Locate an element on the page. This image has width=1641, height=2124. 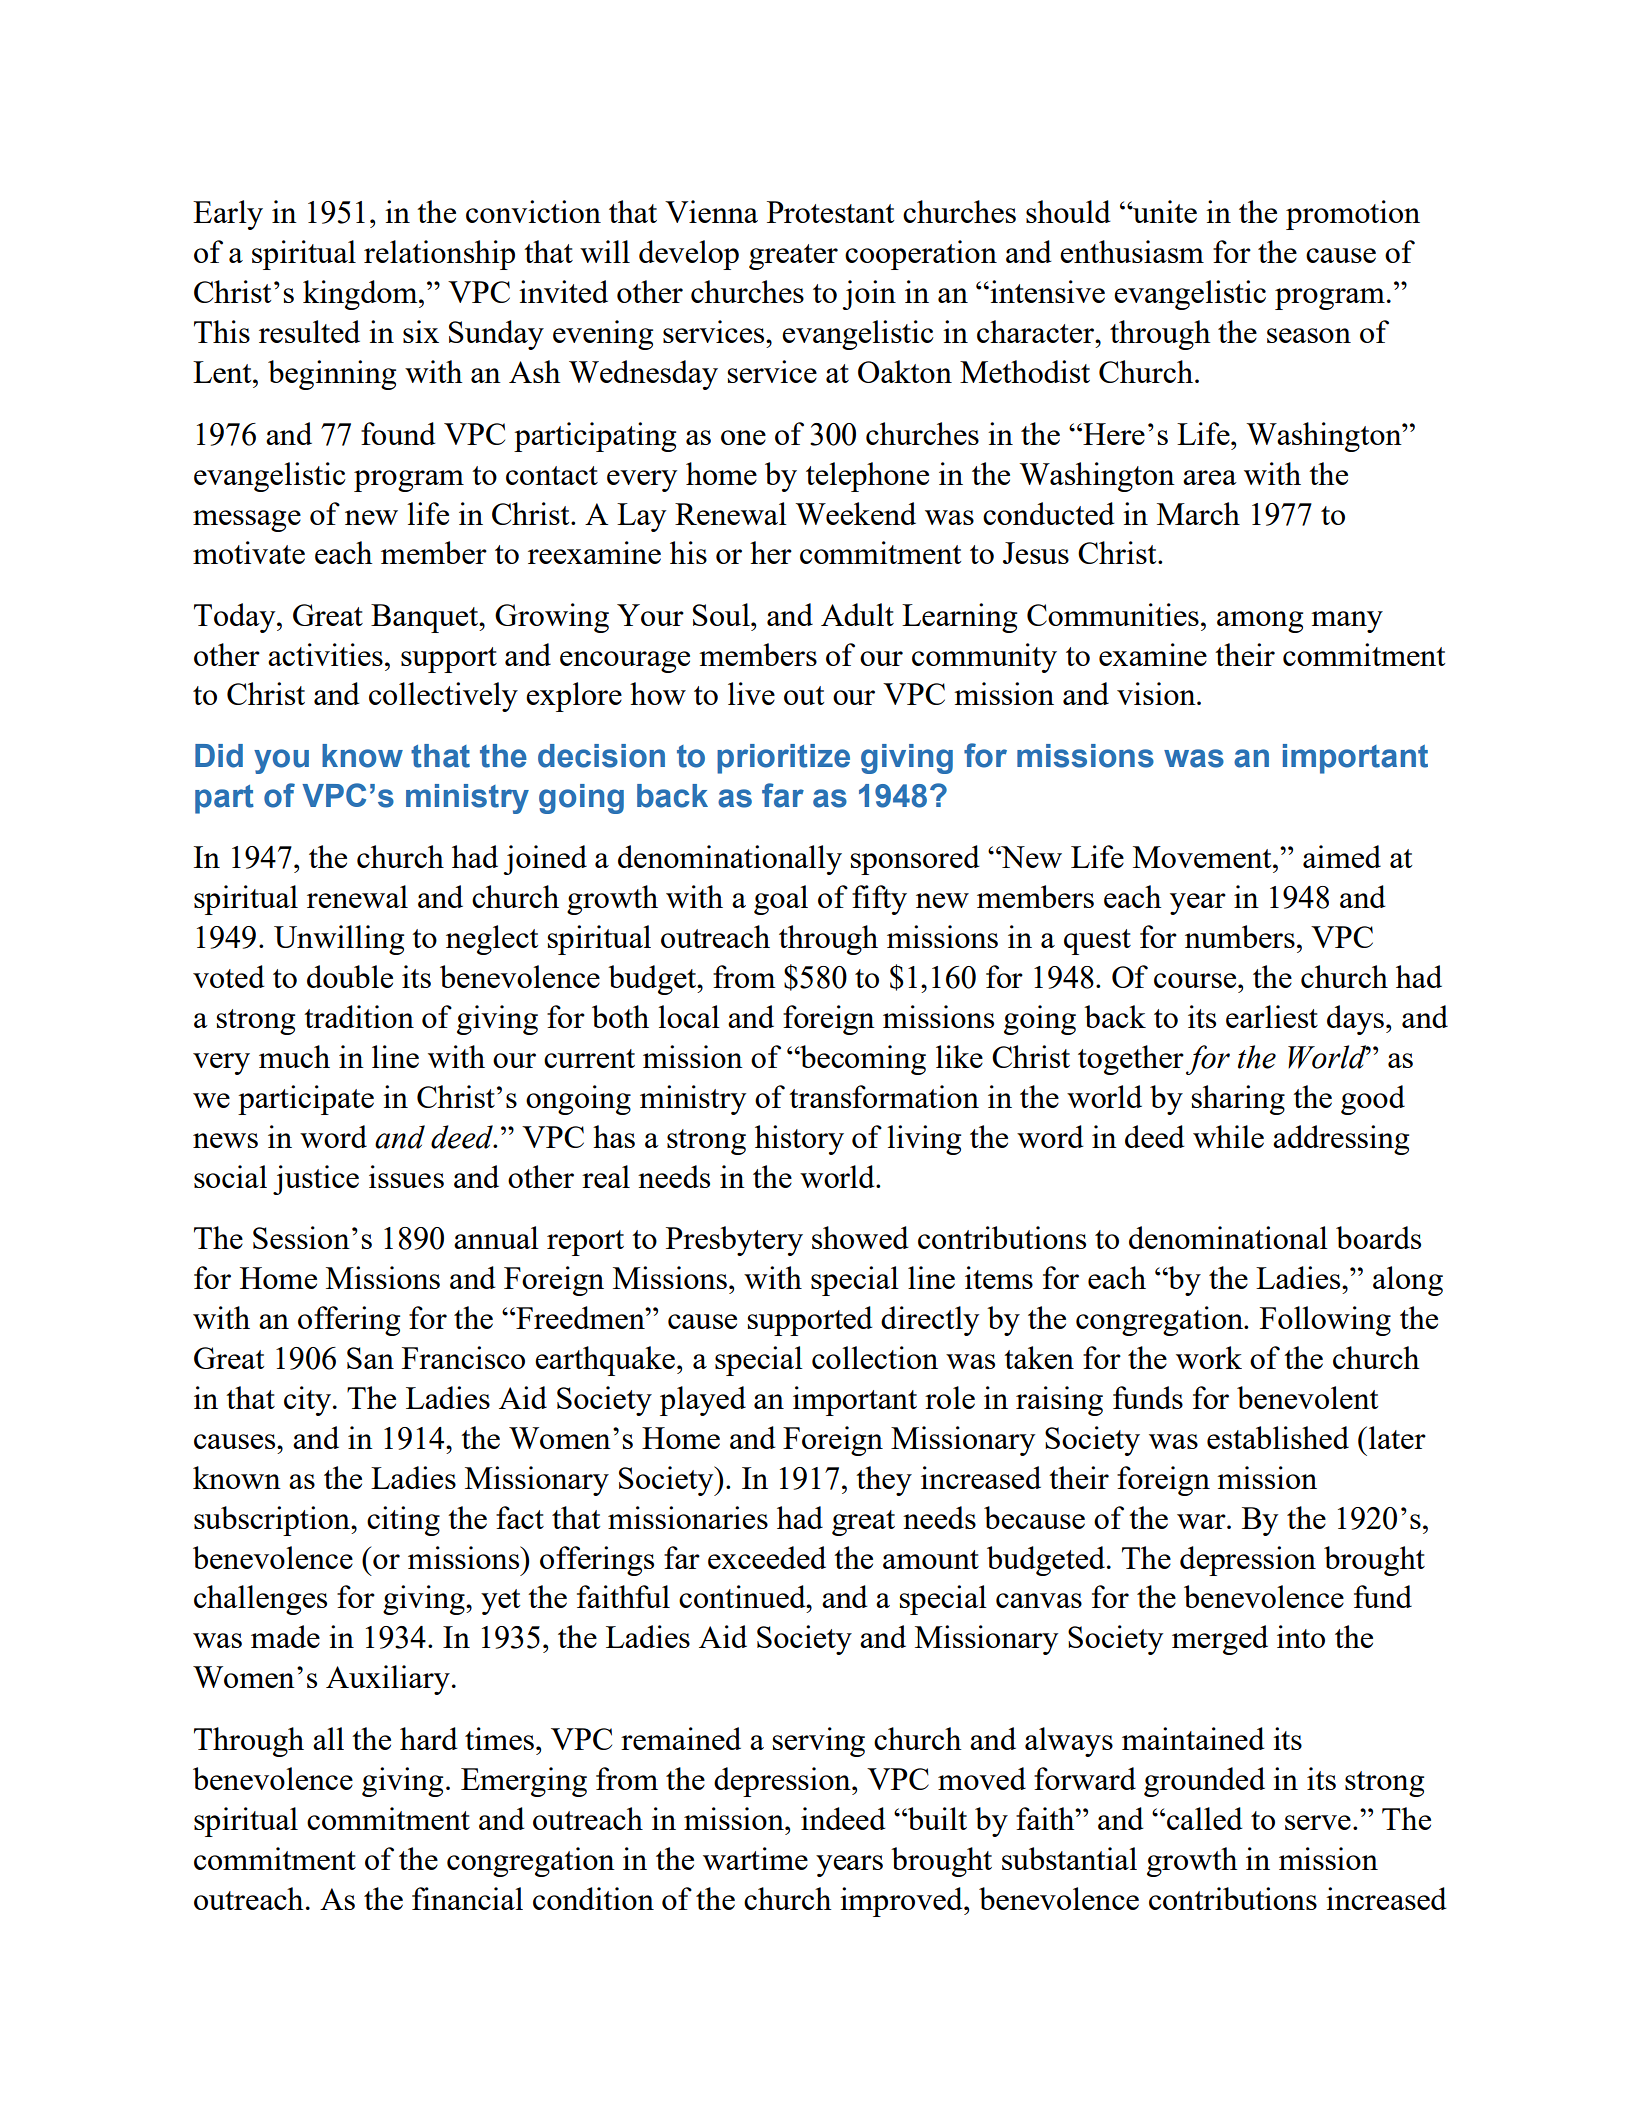
transformation is located at coordinates (884, 1096).
